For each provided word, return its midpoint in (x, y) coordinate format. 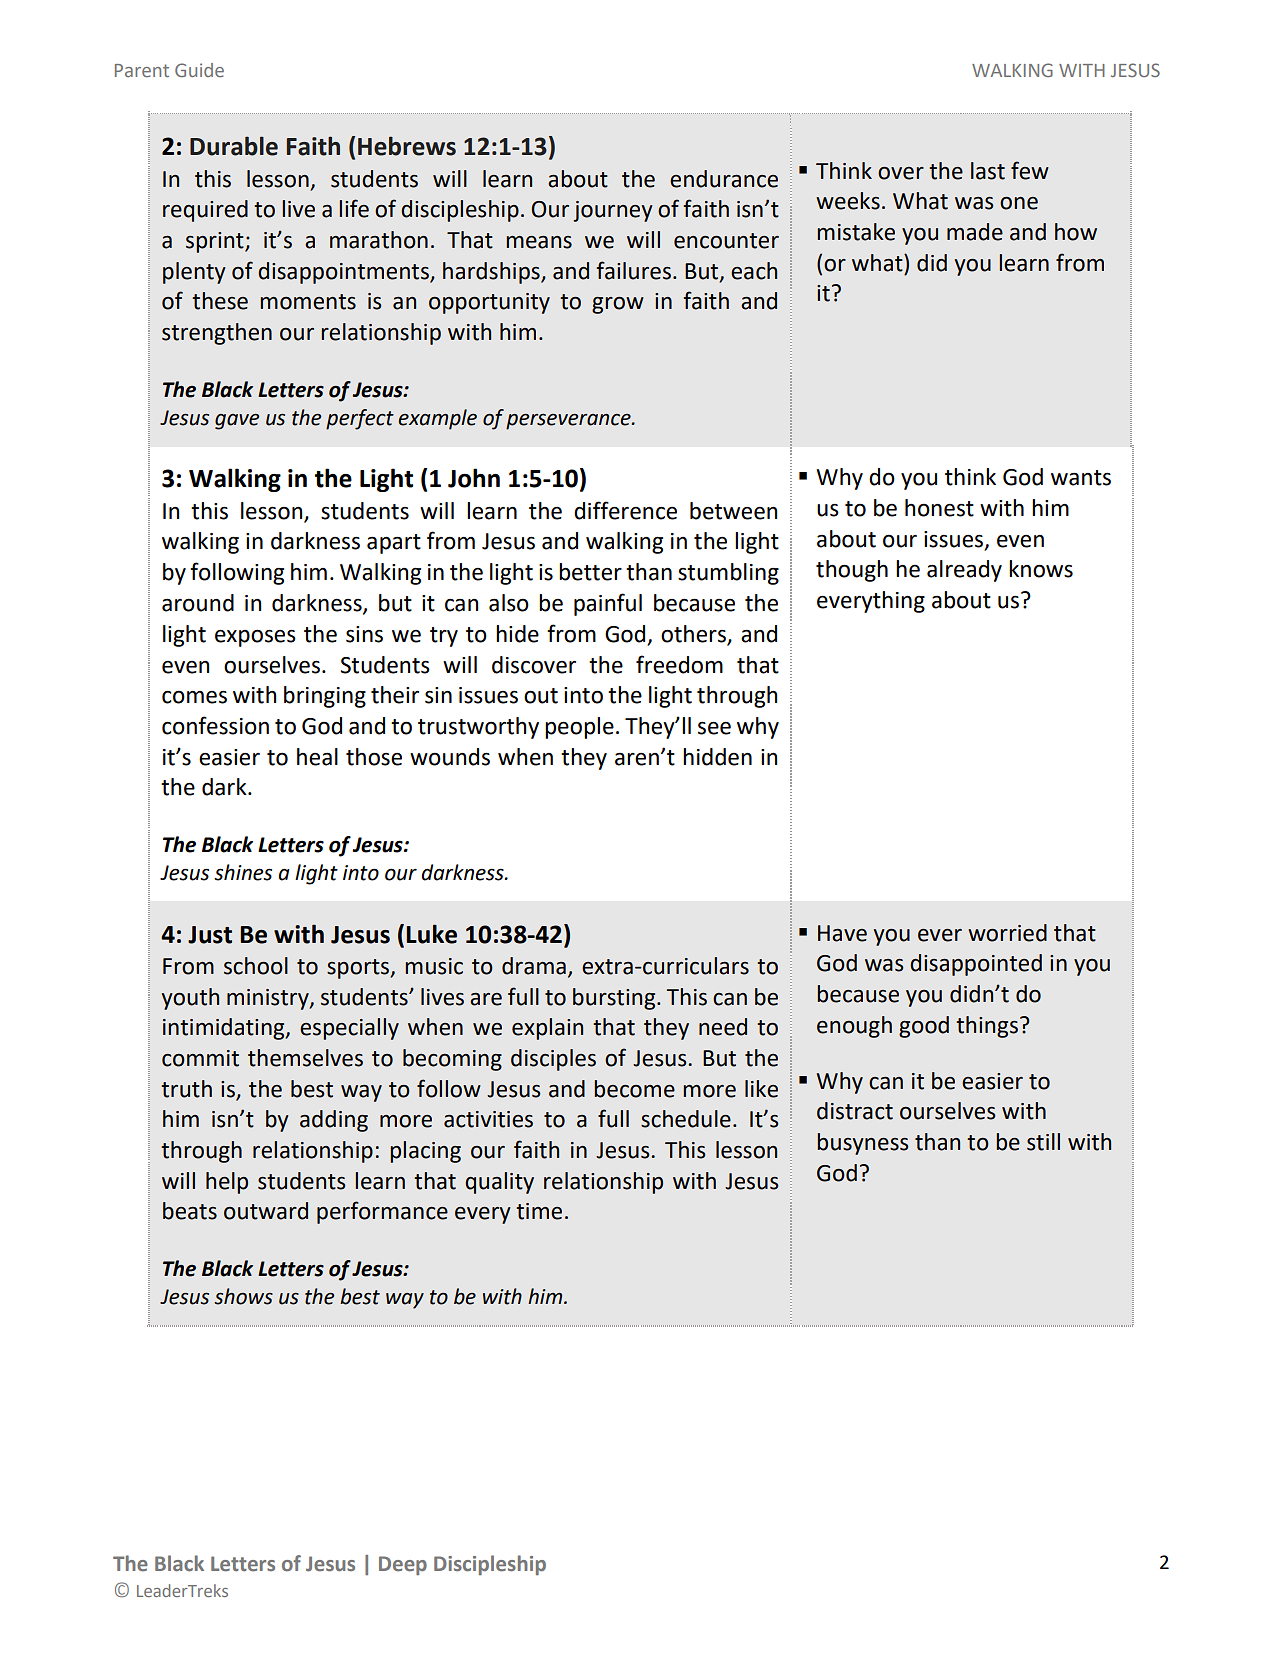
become (634, 1089)
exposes (255, 638)
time (539, 1211)
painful (608, 604)
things (987, 1027)
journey (613, 211)
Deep (403, 1565)
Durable (234, 146)
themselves (305, 1058)
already (964, 571)
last (988, 171)
